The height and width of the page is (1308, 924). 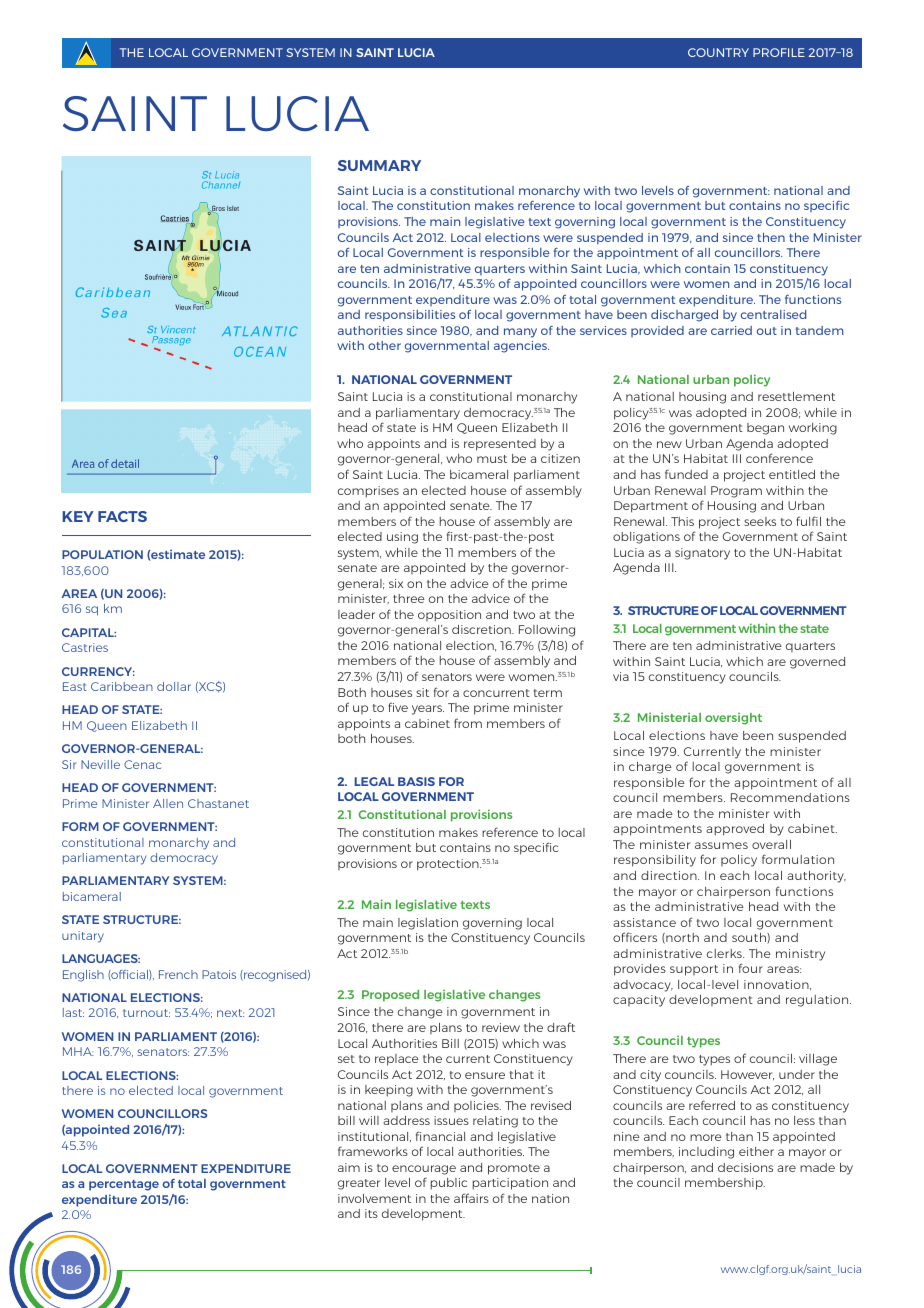 What do you see at coordinates (449, 616) in the page?
I see `opposition` at bounding box center [449, 616].
